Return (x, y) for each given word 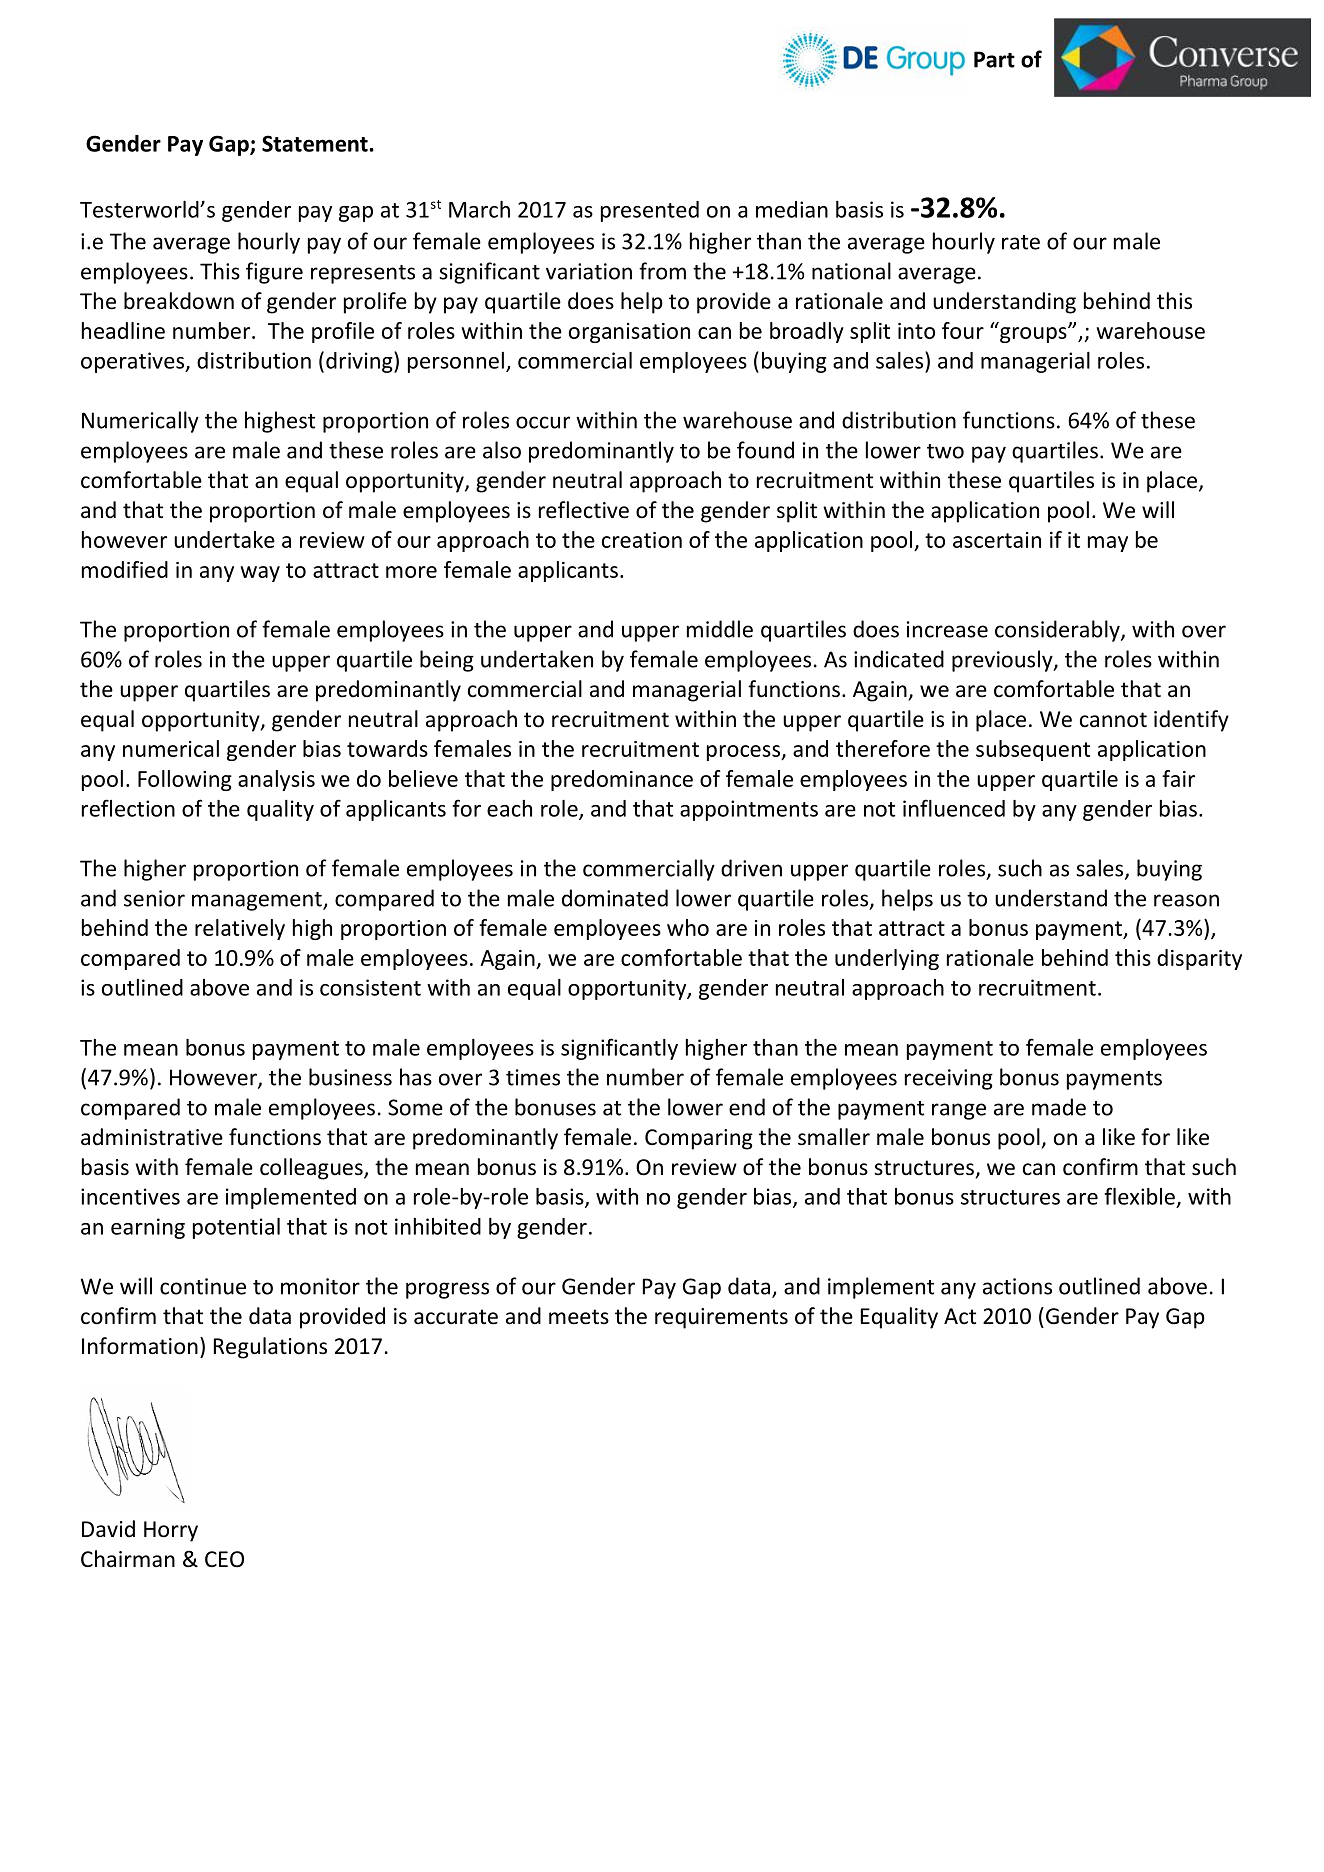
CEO (224, 1559)
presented (650, 211)
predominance (622, 780)
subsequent (1033, 750)
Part (994, 59)
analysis (276, 780)
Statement (316, 143)
